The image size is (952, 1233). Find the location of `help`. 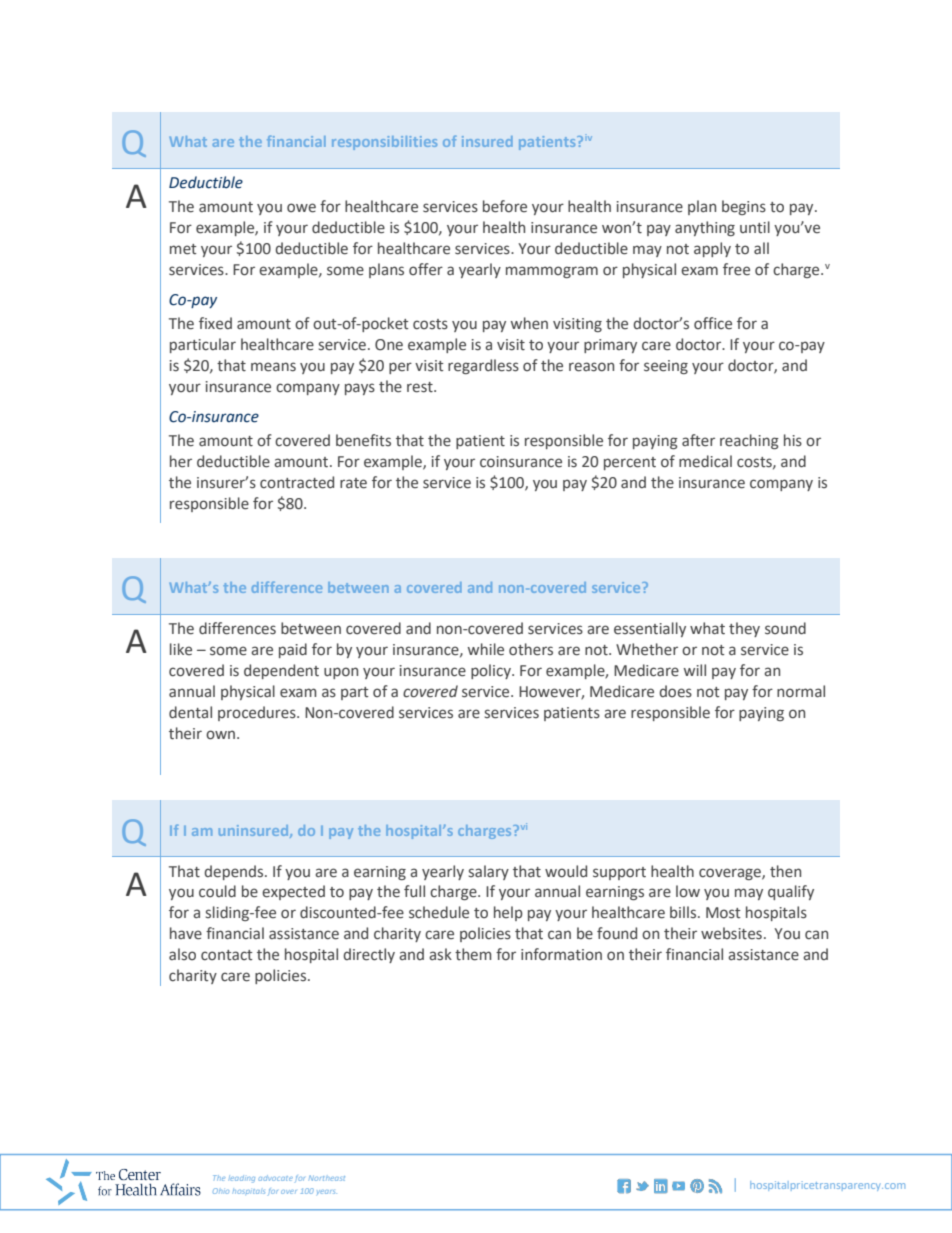

help is located at coordinates (508, 913).
